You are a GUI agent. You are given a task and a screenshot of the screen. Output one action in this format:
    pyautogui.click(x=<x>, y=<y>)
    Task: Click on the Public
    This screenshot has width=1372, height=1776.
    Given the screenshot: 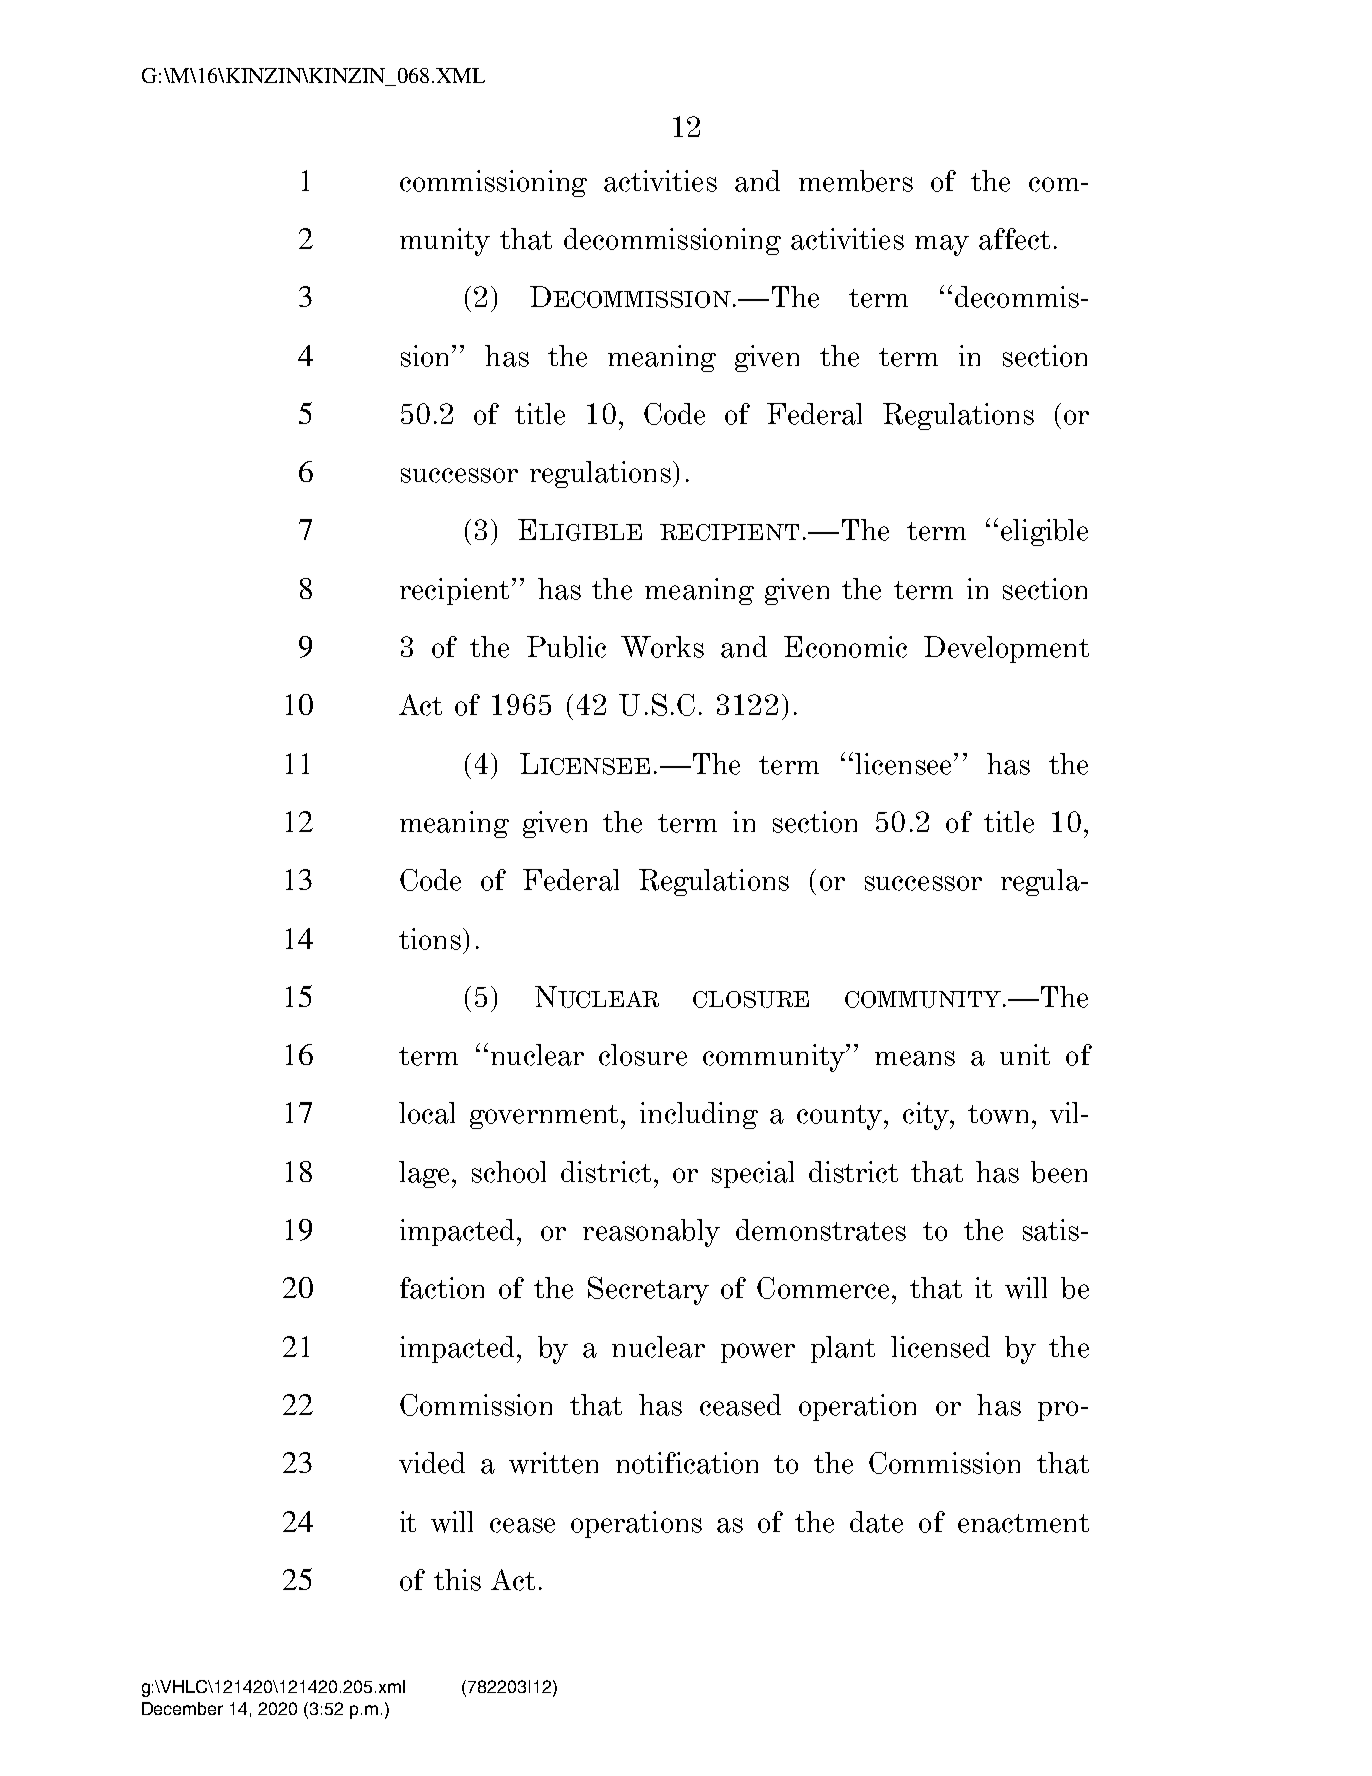 What is the action you would take?
    pyautogui.click(x=566, y=647)
